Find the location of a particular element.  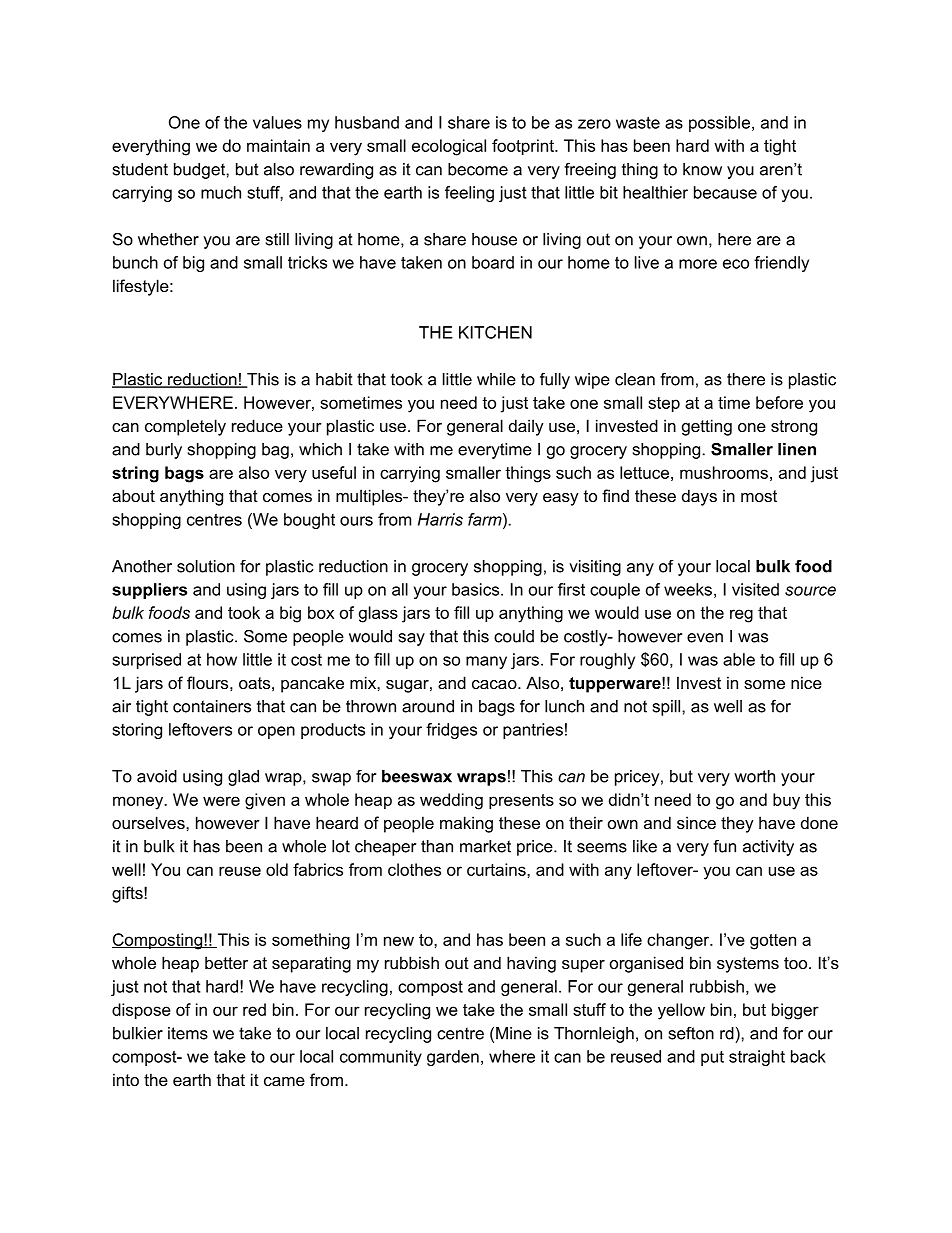

items is located at coordinates (188, 1033).
